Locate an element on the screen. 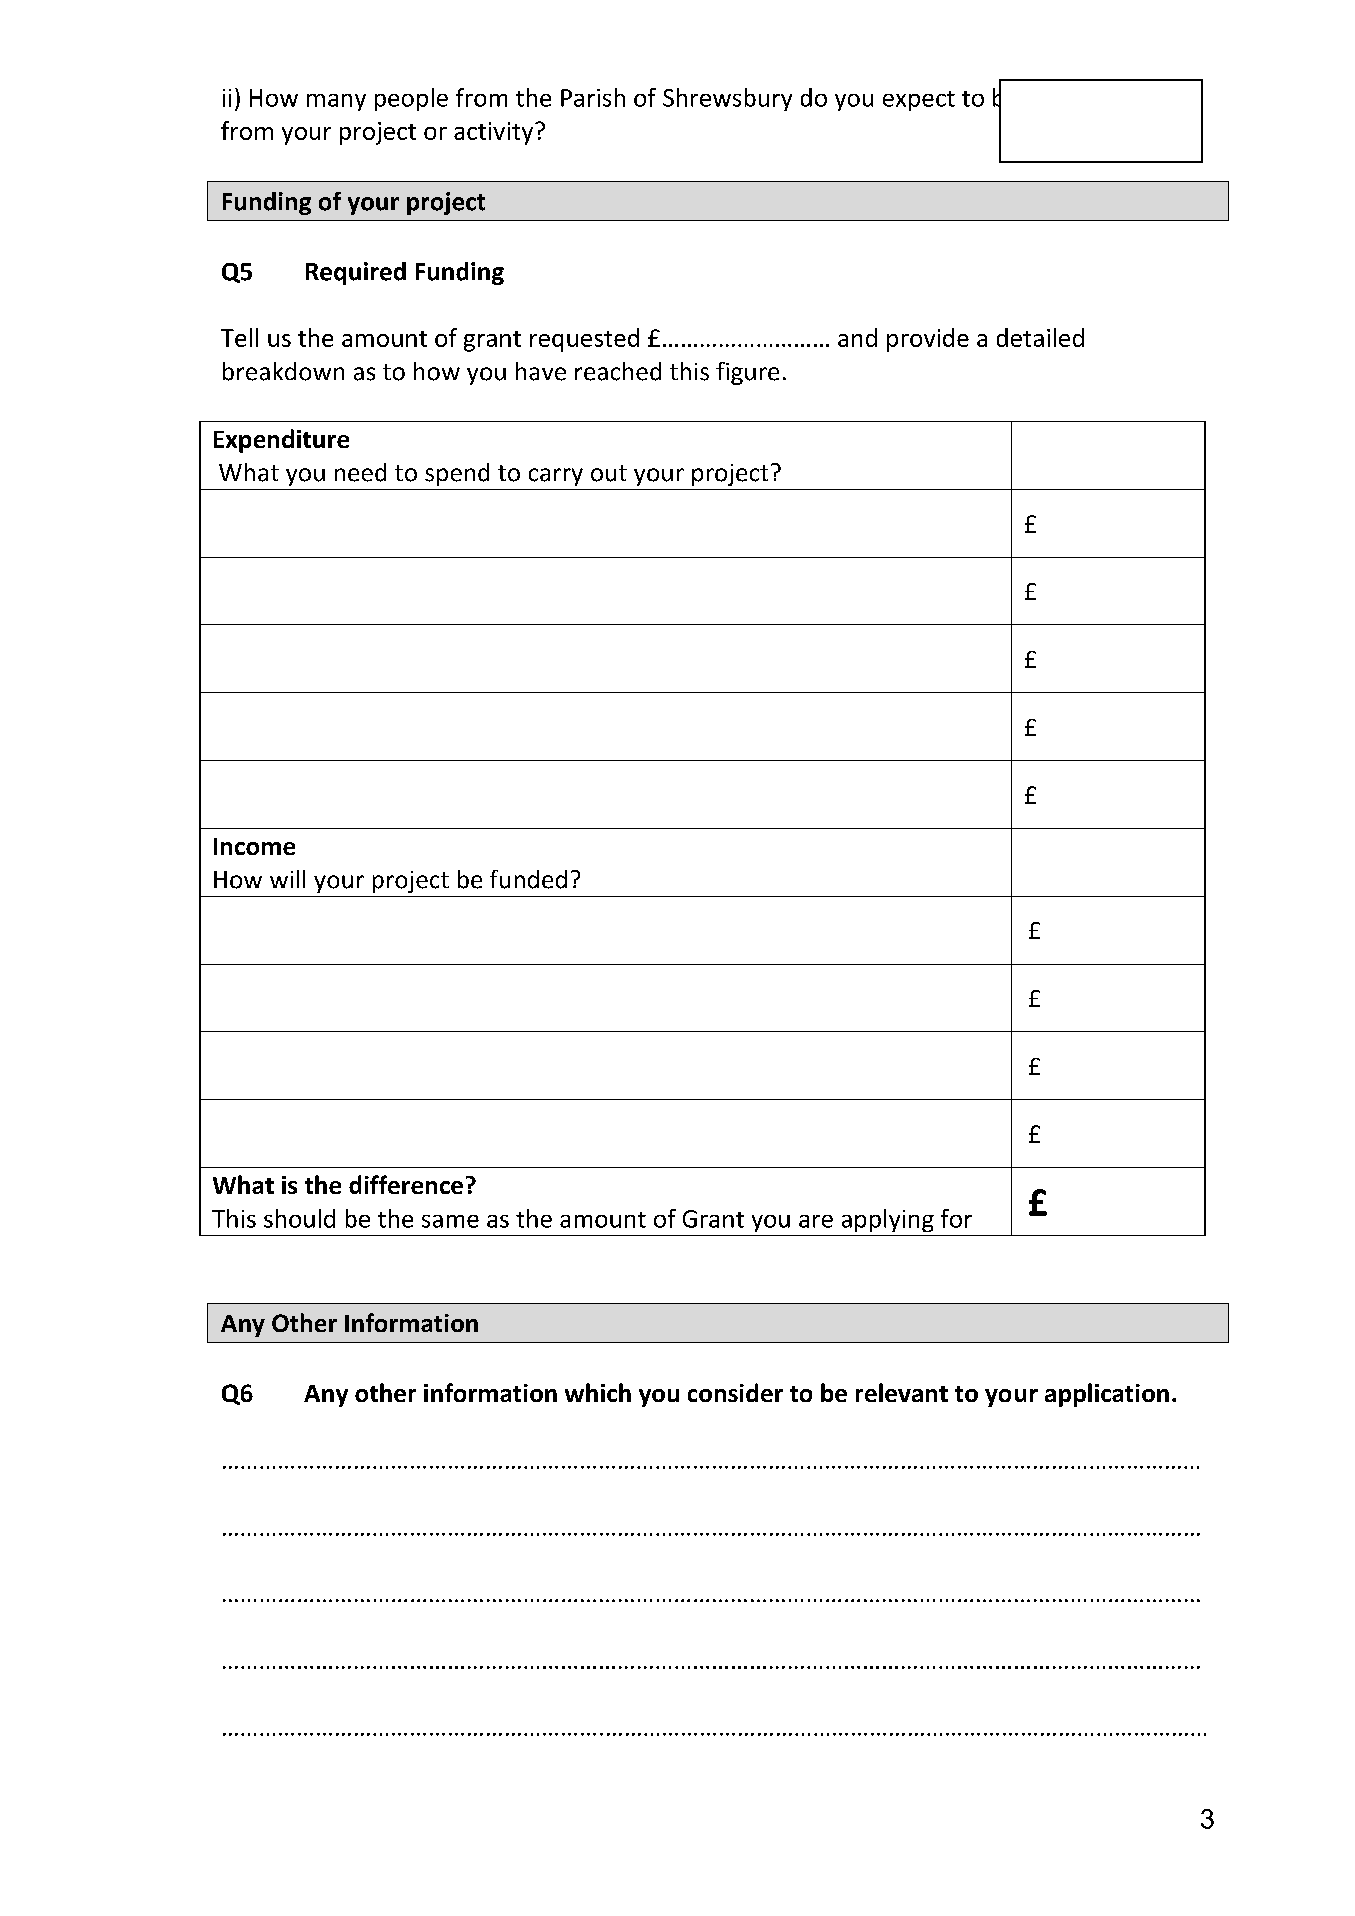 The height and width of the screenshot is (1916, 1355). Shrewsbury is located at coordinates (727, 99).
